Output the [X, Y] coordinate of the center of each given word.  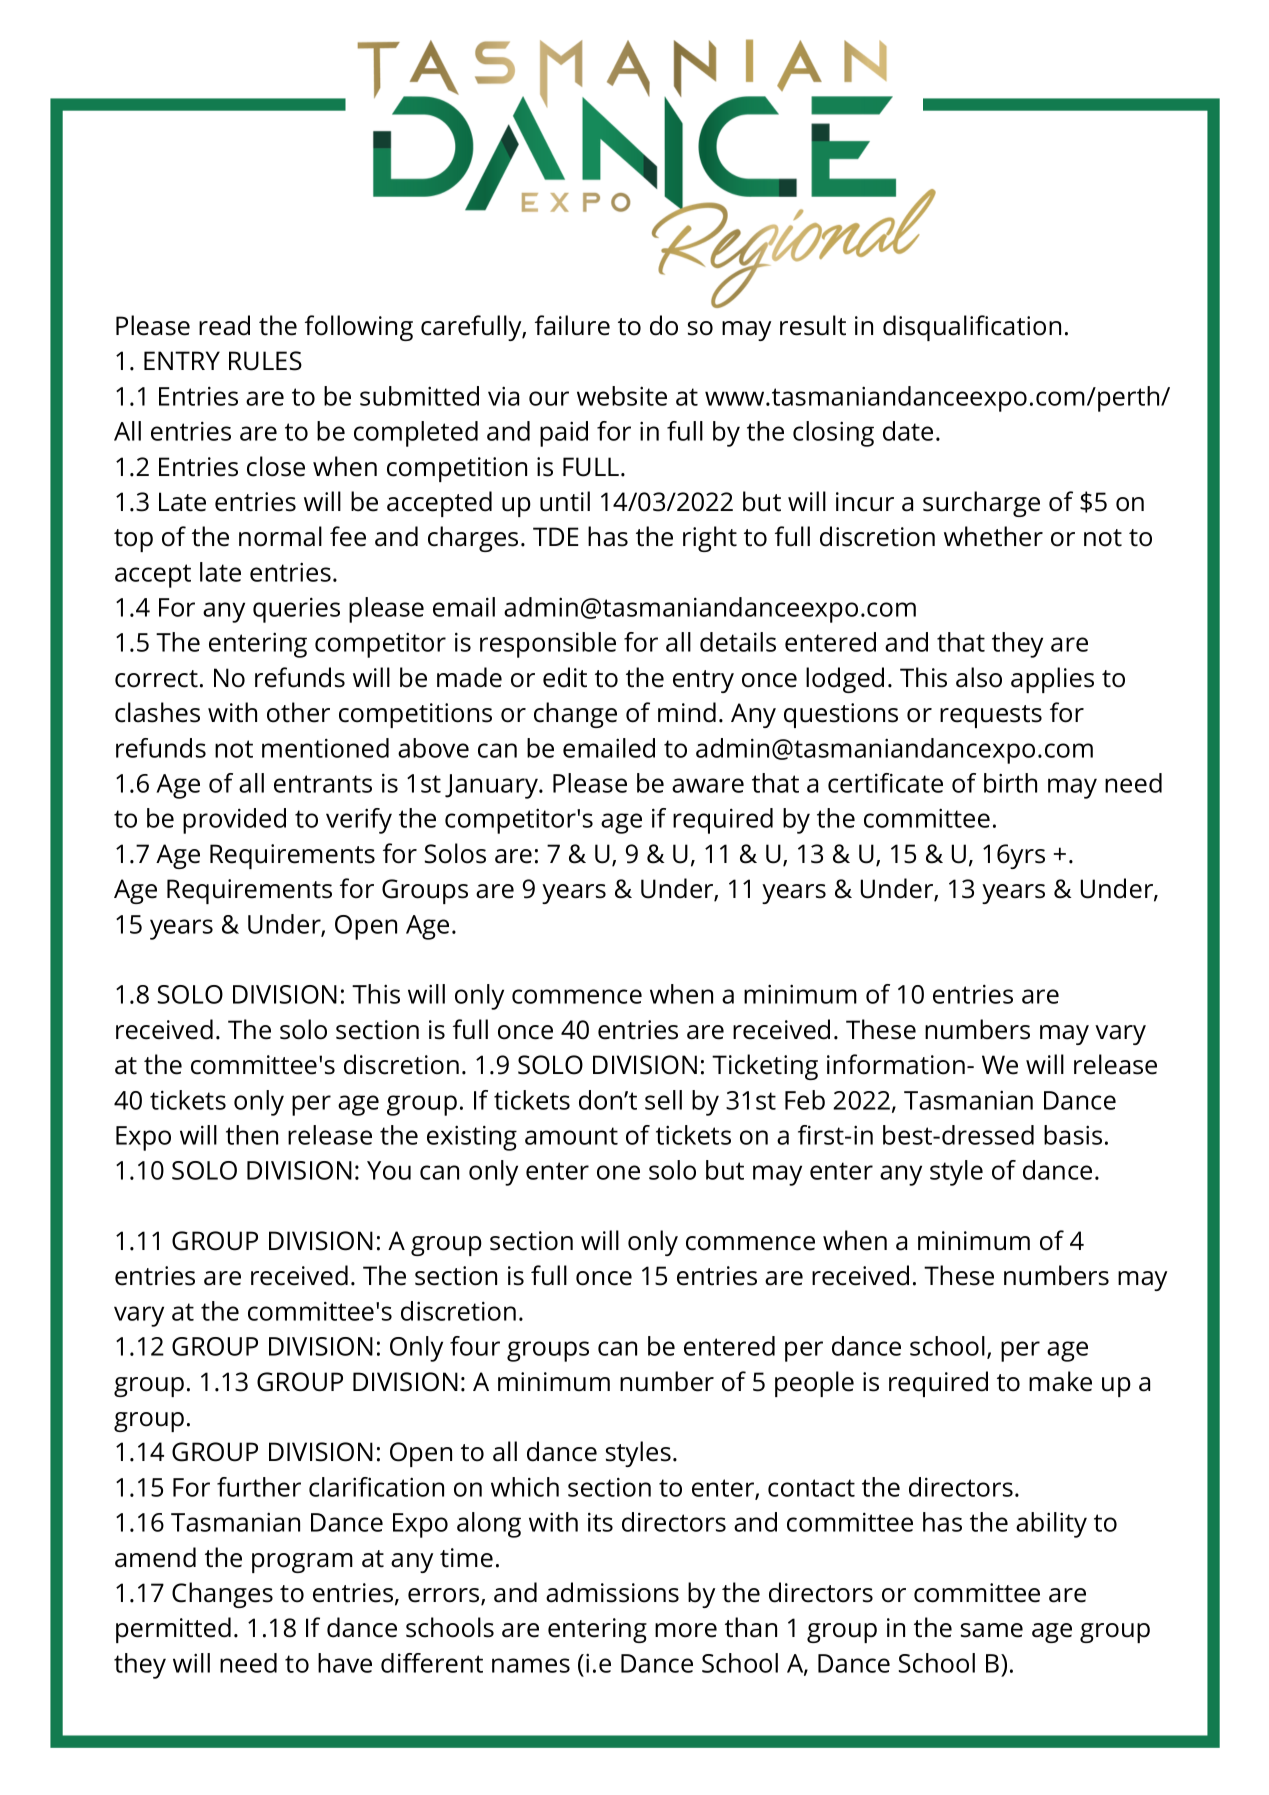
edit [565, 677]
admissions [612, 1592]
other [298, 712]
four [475, 1346]
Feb [805, 1100]
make [1060, 1381]
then [252, 1135]
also [979, 677]
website [622, 396]
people [814, 1384]
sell [663, 1100]
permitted [173, 1630]
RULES [265, 361]
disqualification [972, 328]
